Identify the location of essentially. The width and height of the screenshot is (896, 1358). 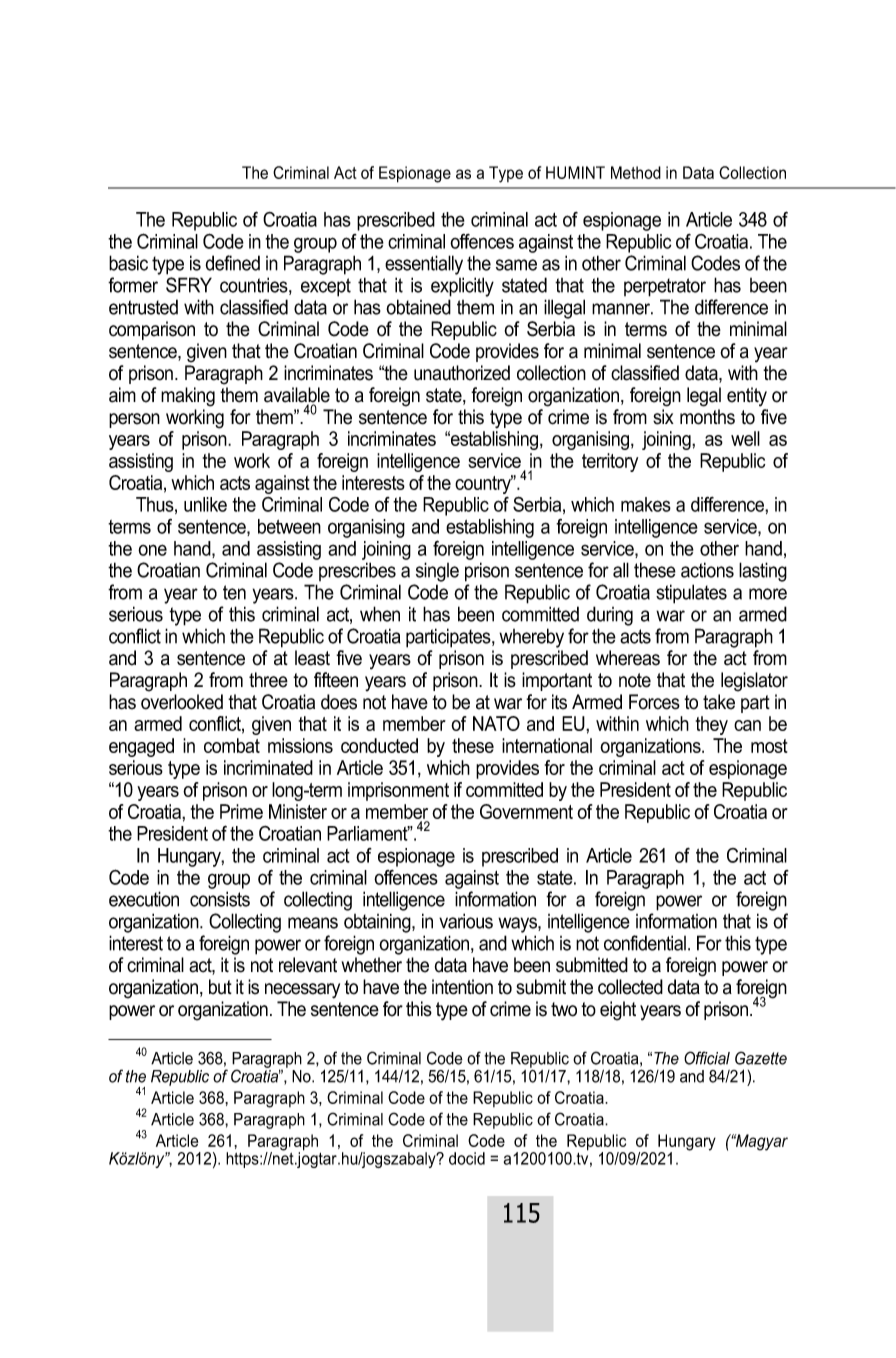
(424, 265).
